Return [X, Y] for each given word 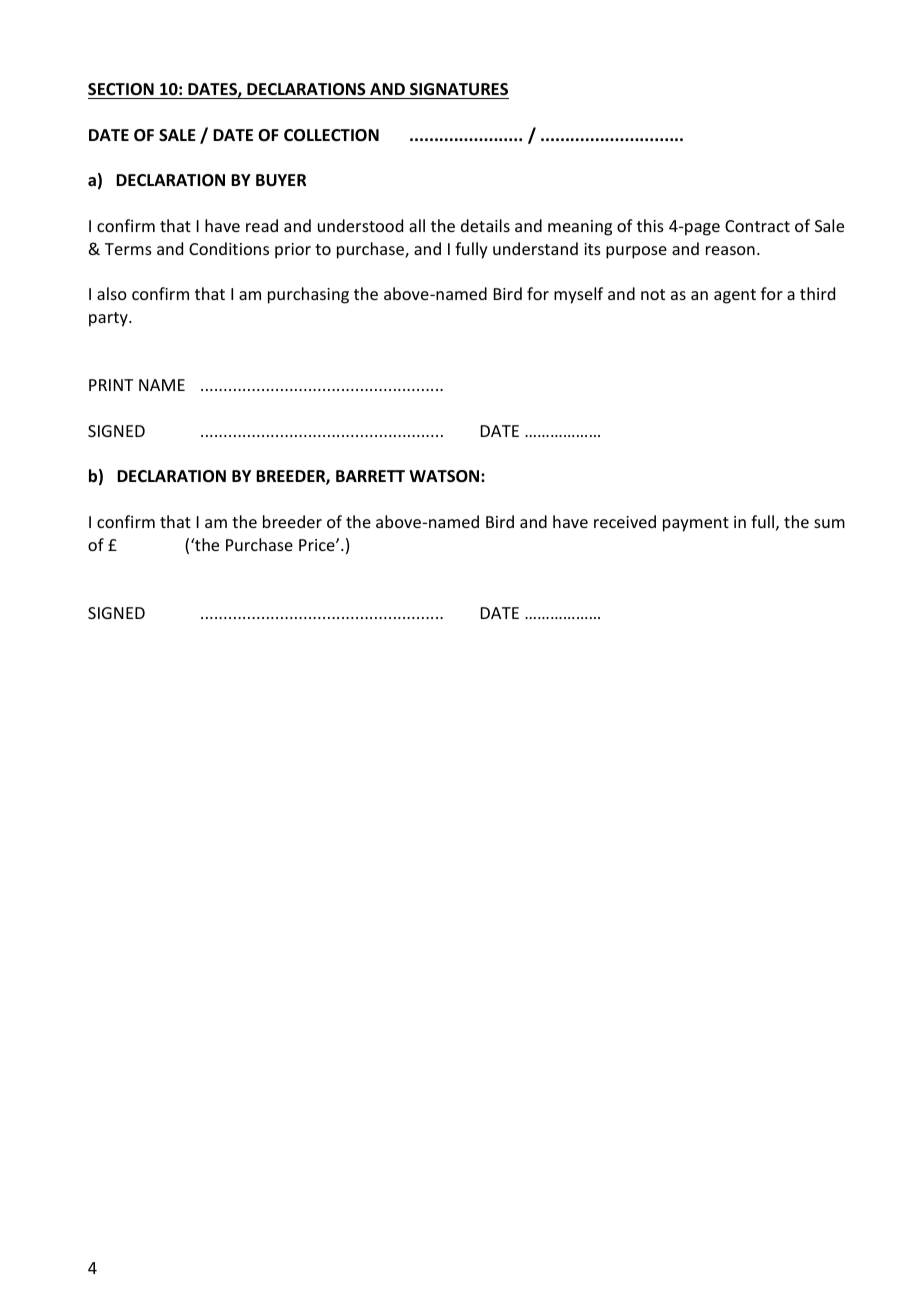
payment [696, 524]
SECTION [121, 89]
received [625, 521]
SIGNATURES [459, 89]
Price [318, 545]
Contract [757, 226]
